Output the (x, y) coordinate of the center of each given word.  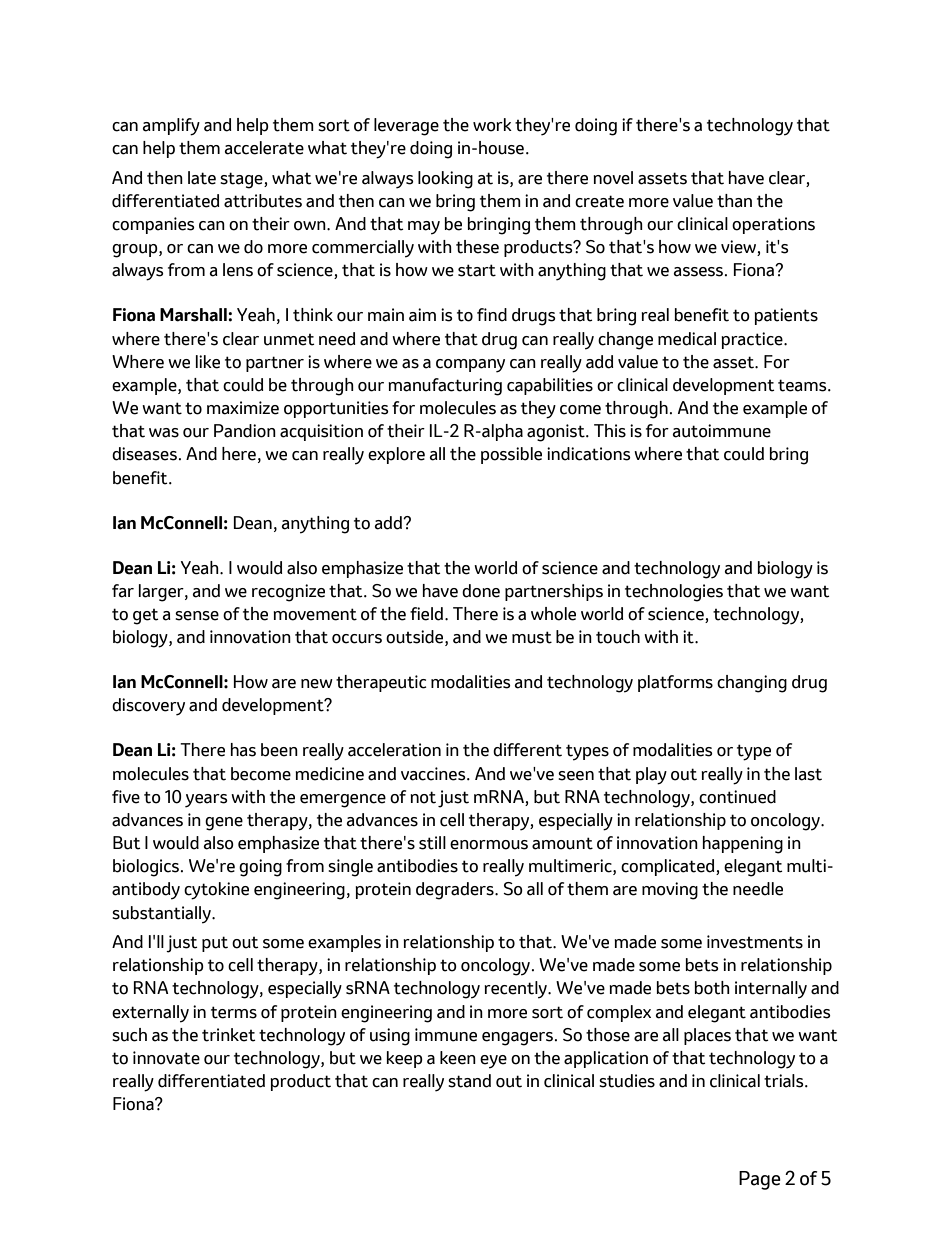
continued (737, 797)
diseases (144, 454)
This (610, 431)
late (202, 178)
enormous (489, 845)
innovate (166, 1058)
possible (511, 455)
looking (445, 180)
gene (224, 824)
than (734, 201)
